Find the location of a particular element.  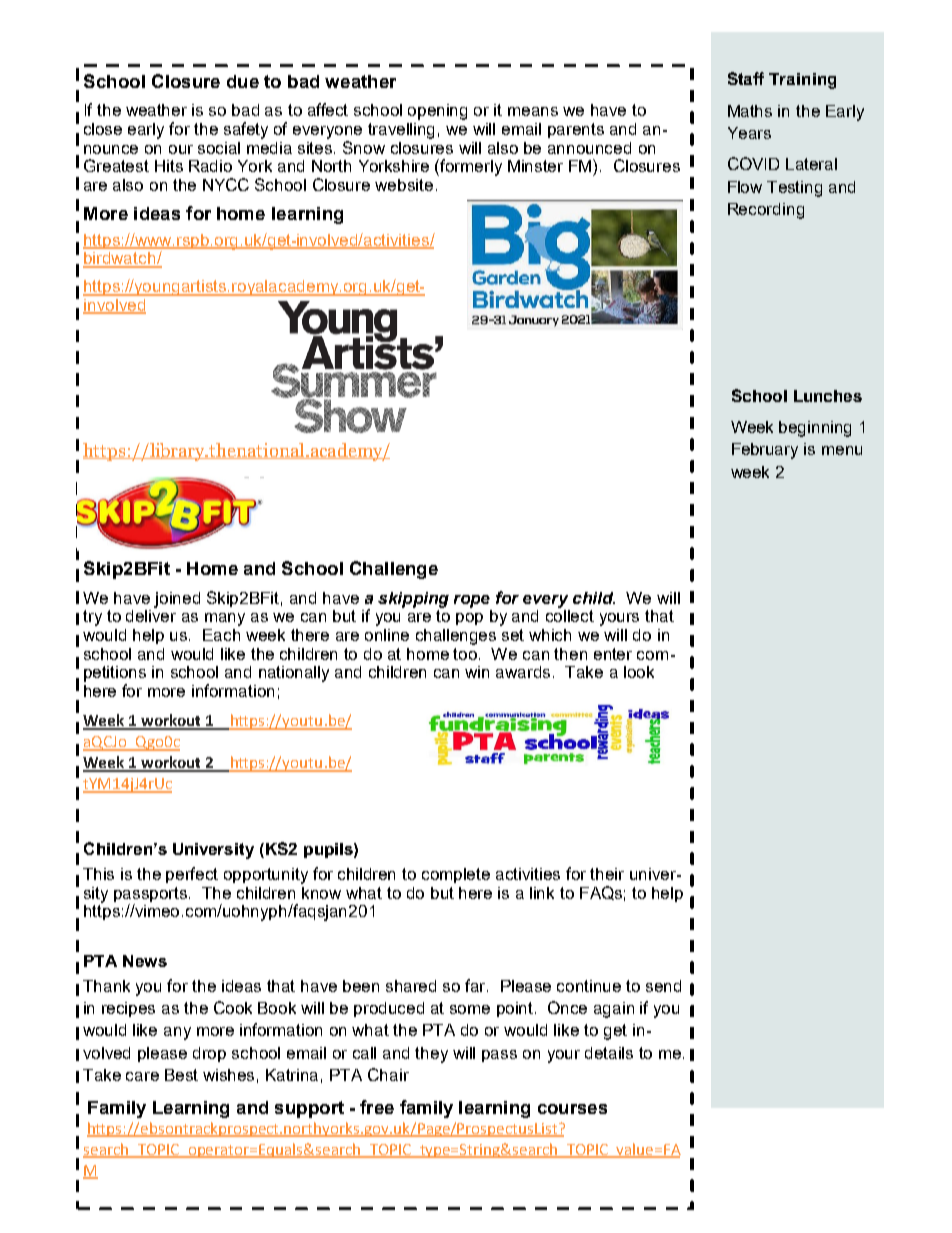

rope is located at coordinates (472, 601).
